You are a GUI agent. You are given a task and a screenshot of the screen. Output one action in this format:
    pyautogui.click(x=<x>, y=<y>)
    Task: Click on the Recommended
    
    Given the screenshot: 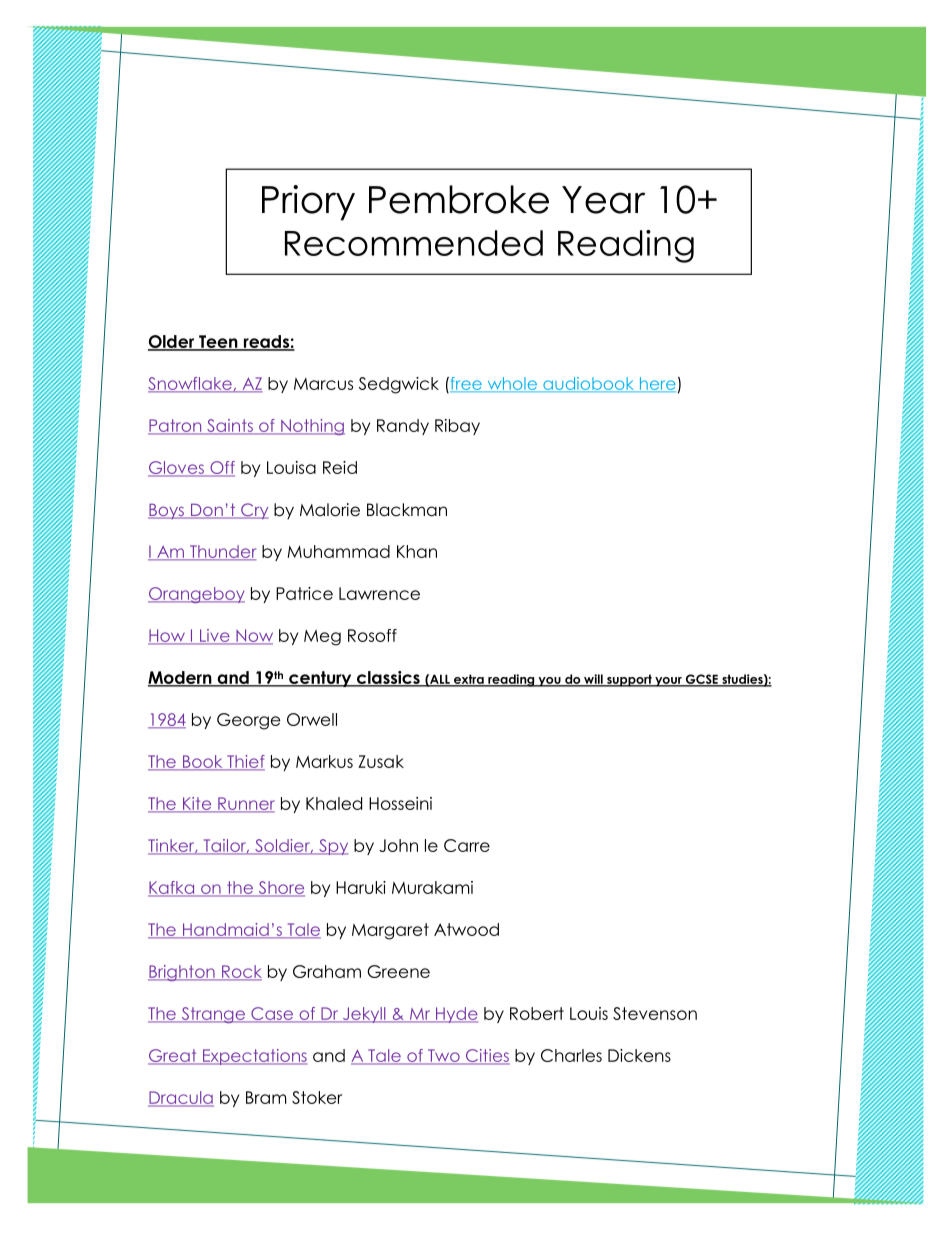 What is the action you would take?
    pyautogui.click(x=414, y=243)
